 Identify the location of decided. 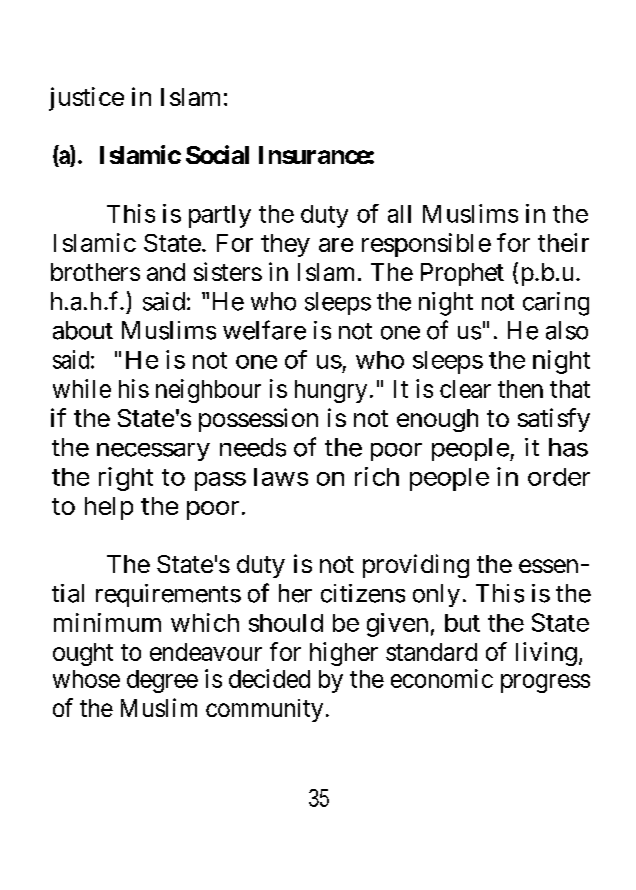
(269, 678).
